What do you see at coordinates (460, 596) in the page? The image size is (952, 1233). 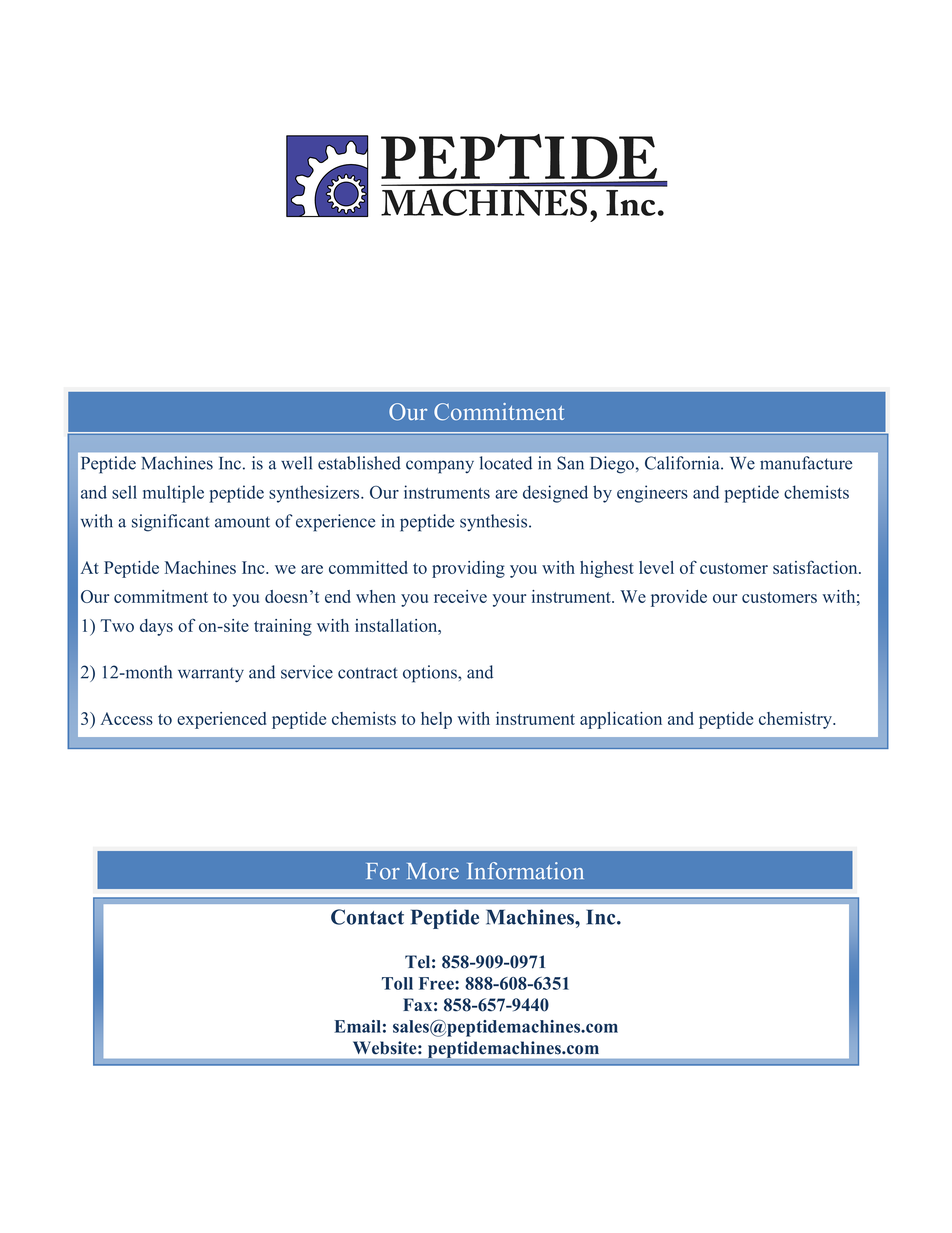 I see `receive` at bounding box center [460, 596].
